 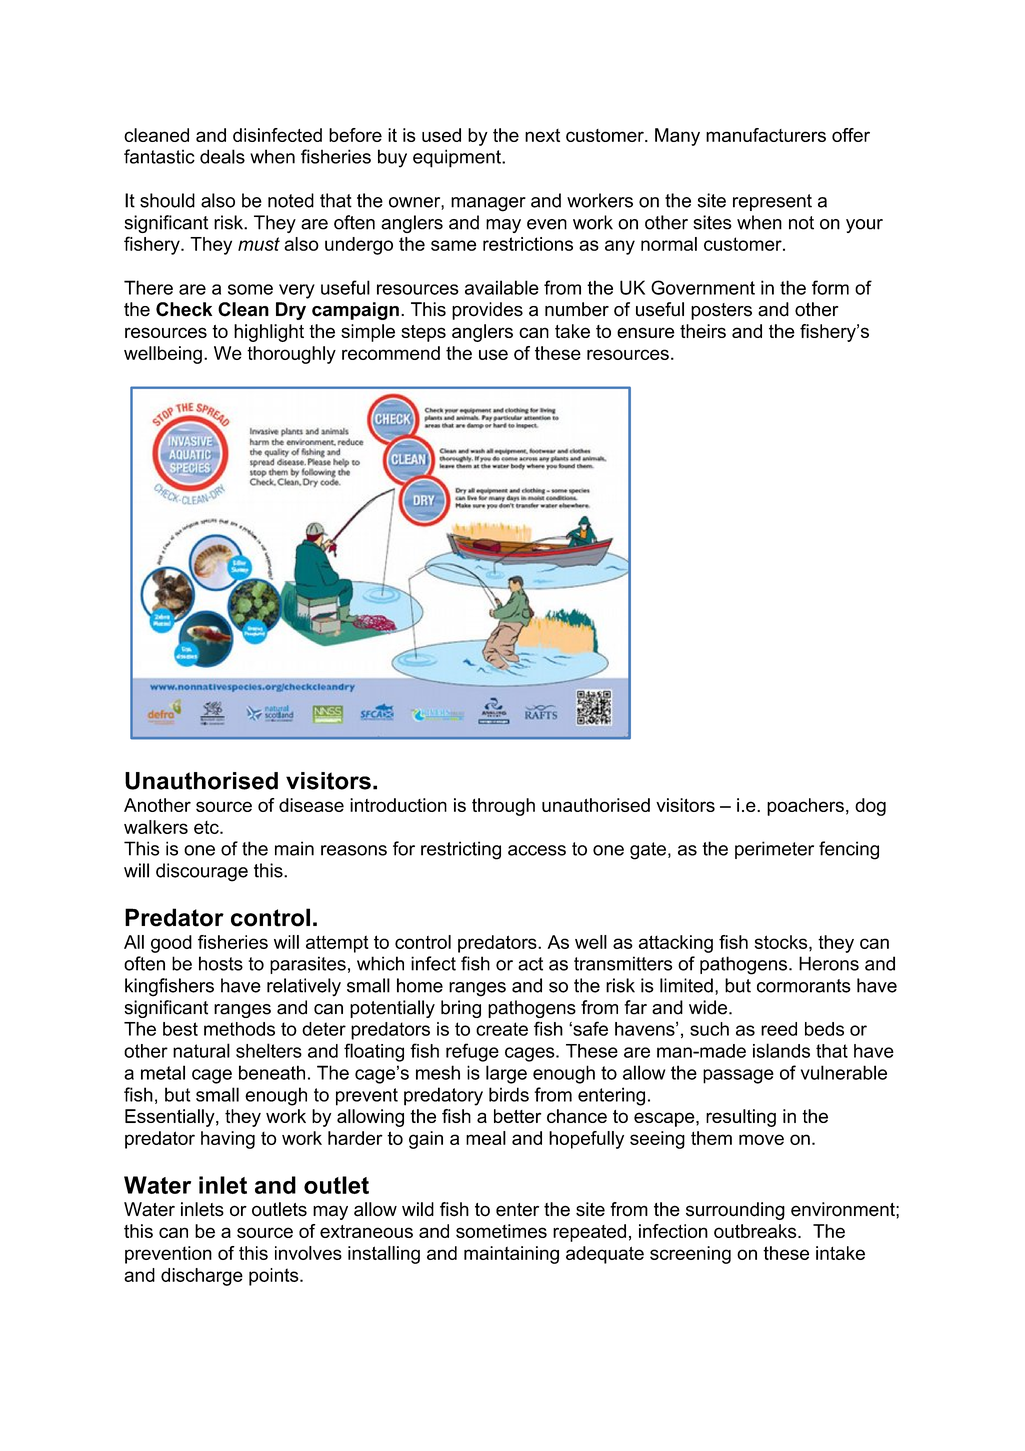 I want to click on poachers, so click(x=805, y=807).
